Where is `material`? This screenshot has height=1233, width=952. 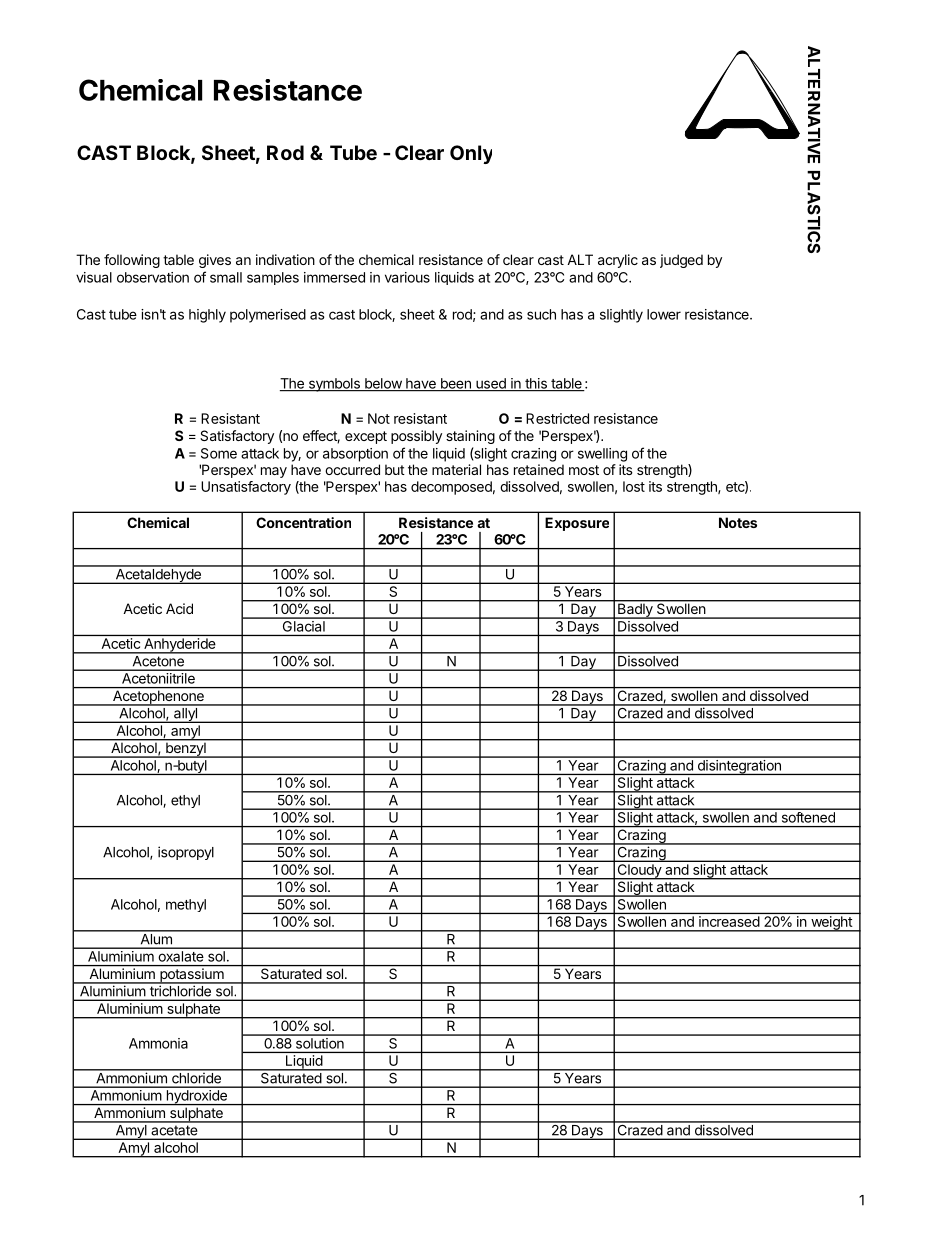
material is located at coordinates (456, 469).
